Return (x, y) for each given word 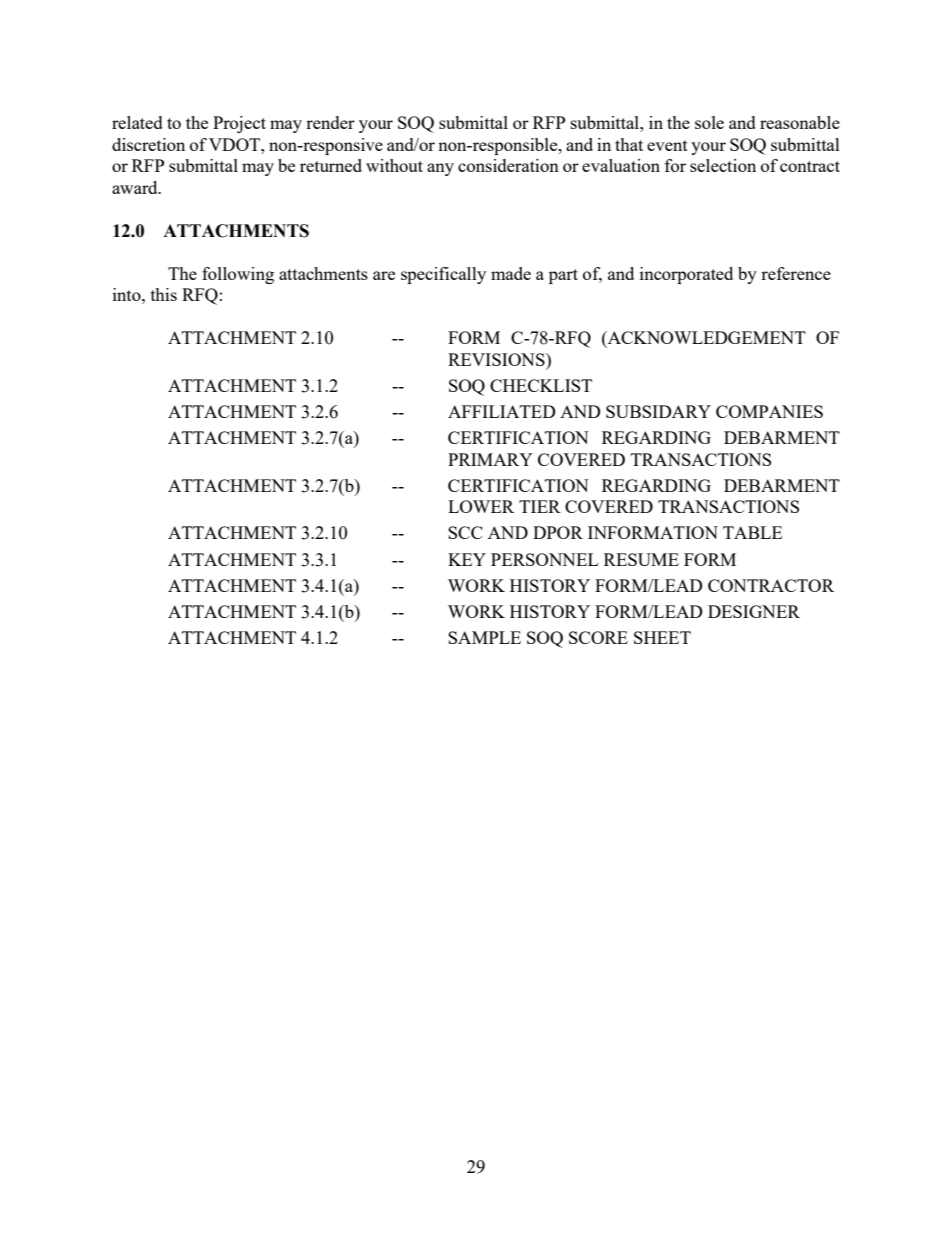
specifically (443, 275)
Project (239, 124)
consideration (508, 165)
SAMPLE (484, 637)
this (164, 294)
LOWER (481, 506)
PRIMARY (490, 459)
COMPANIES (769, 411)
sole (709, 122)
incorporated (686, 275)
